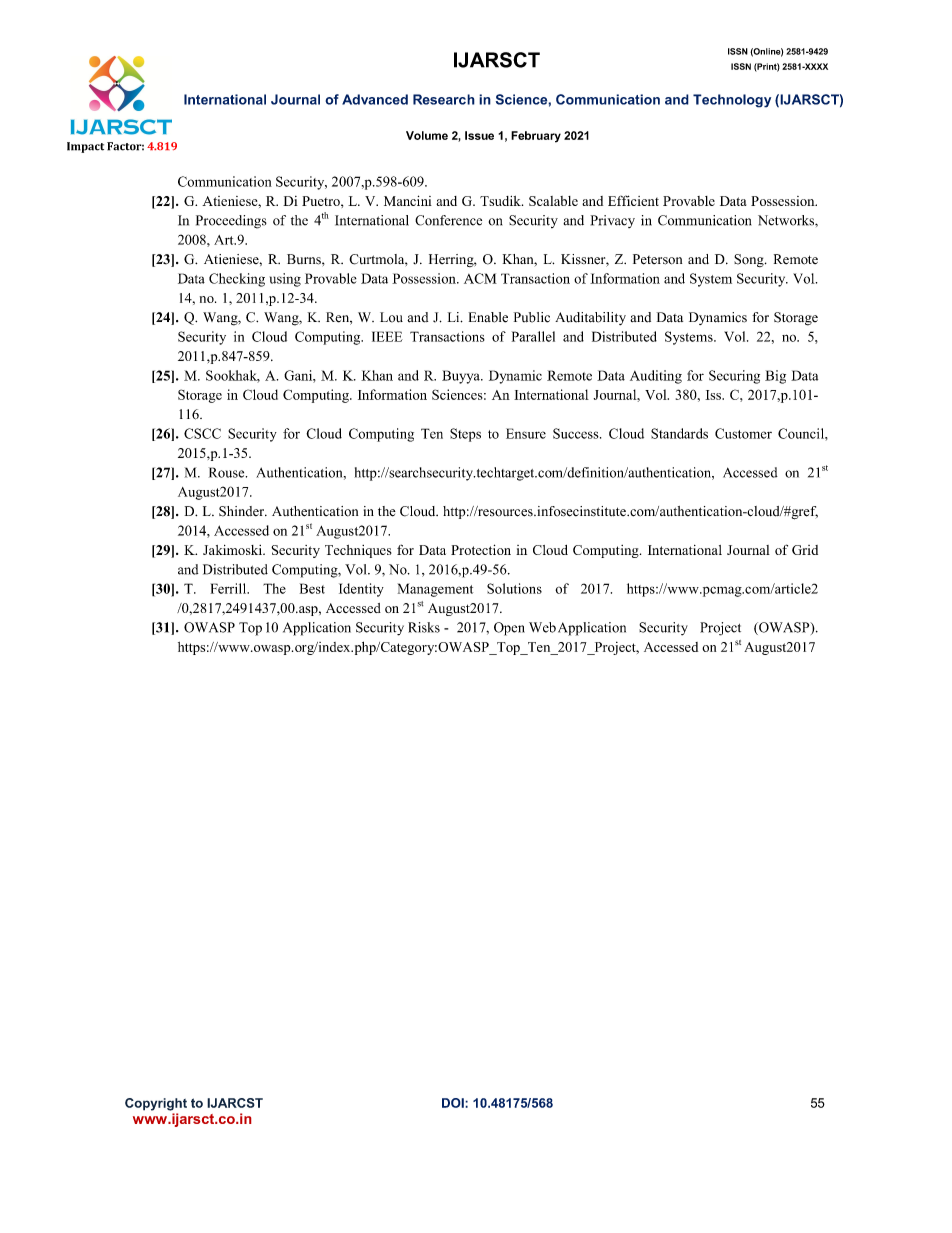  I want to click on Impact, so click(85, 147).
